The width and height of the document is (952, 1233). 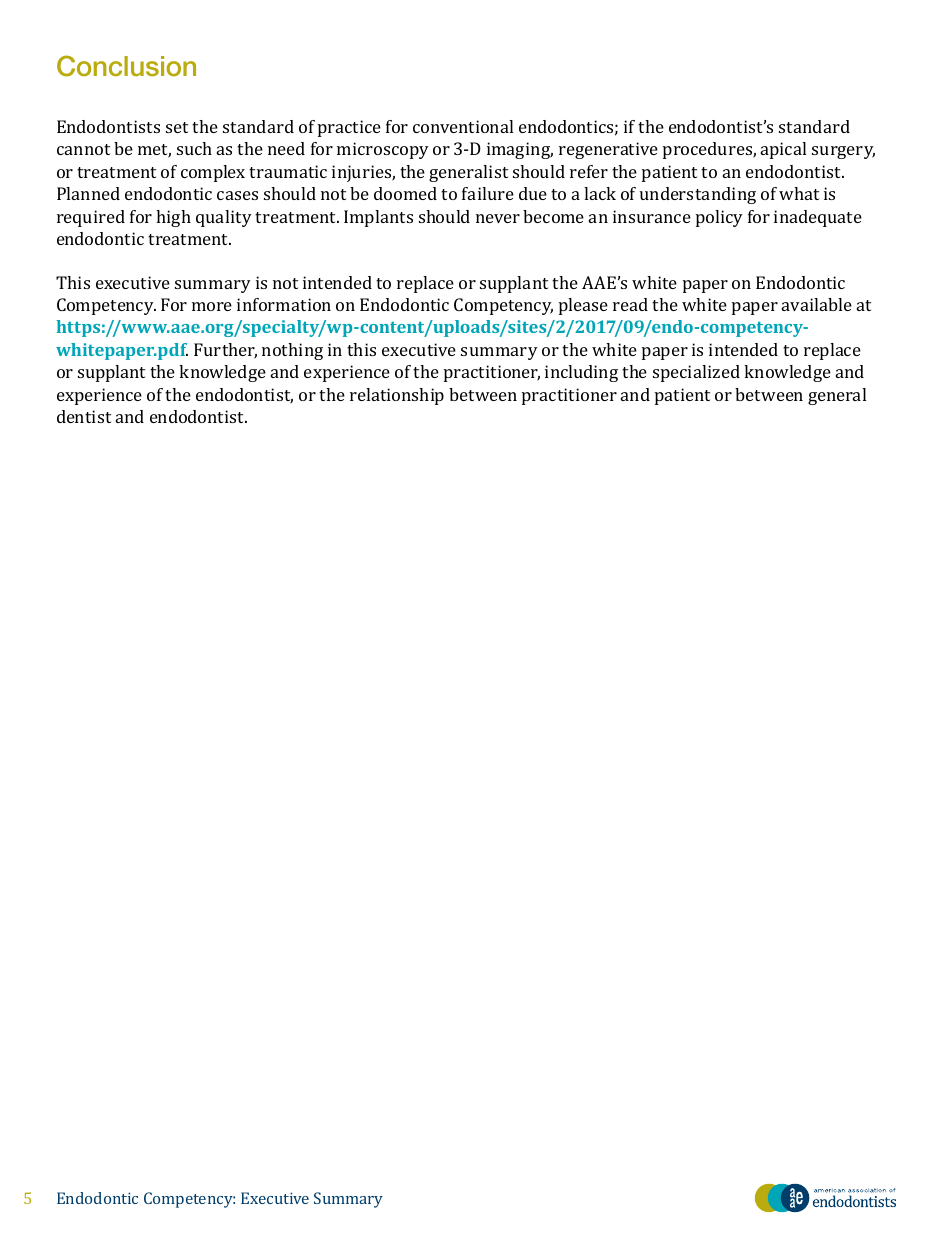 What do you see at coordinates (463, 126) in the document?
I see `conventional` at bounding box center [463, 126].
